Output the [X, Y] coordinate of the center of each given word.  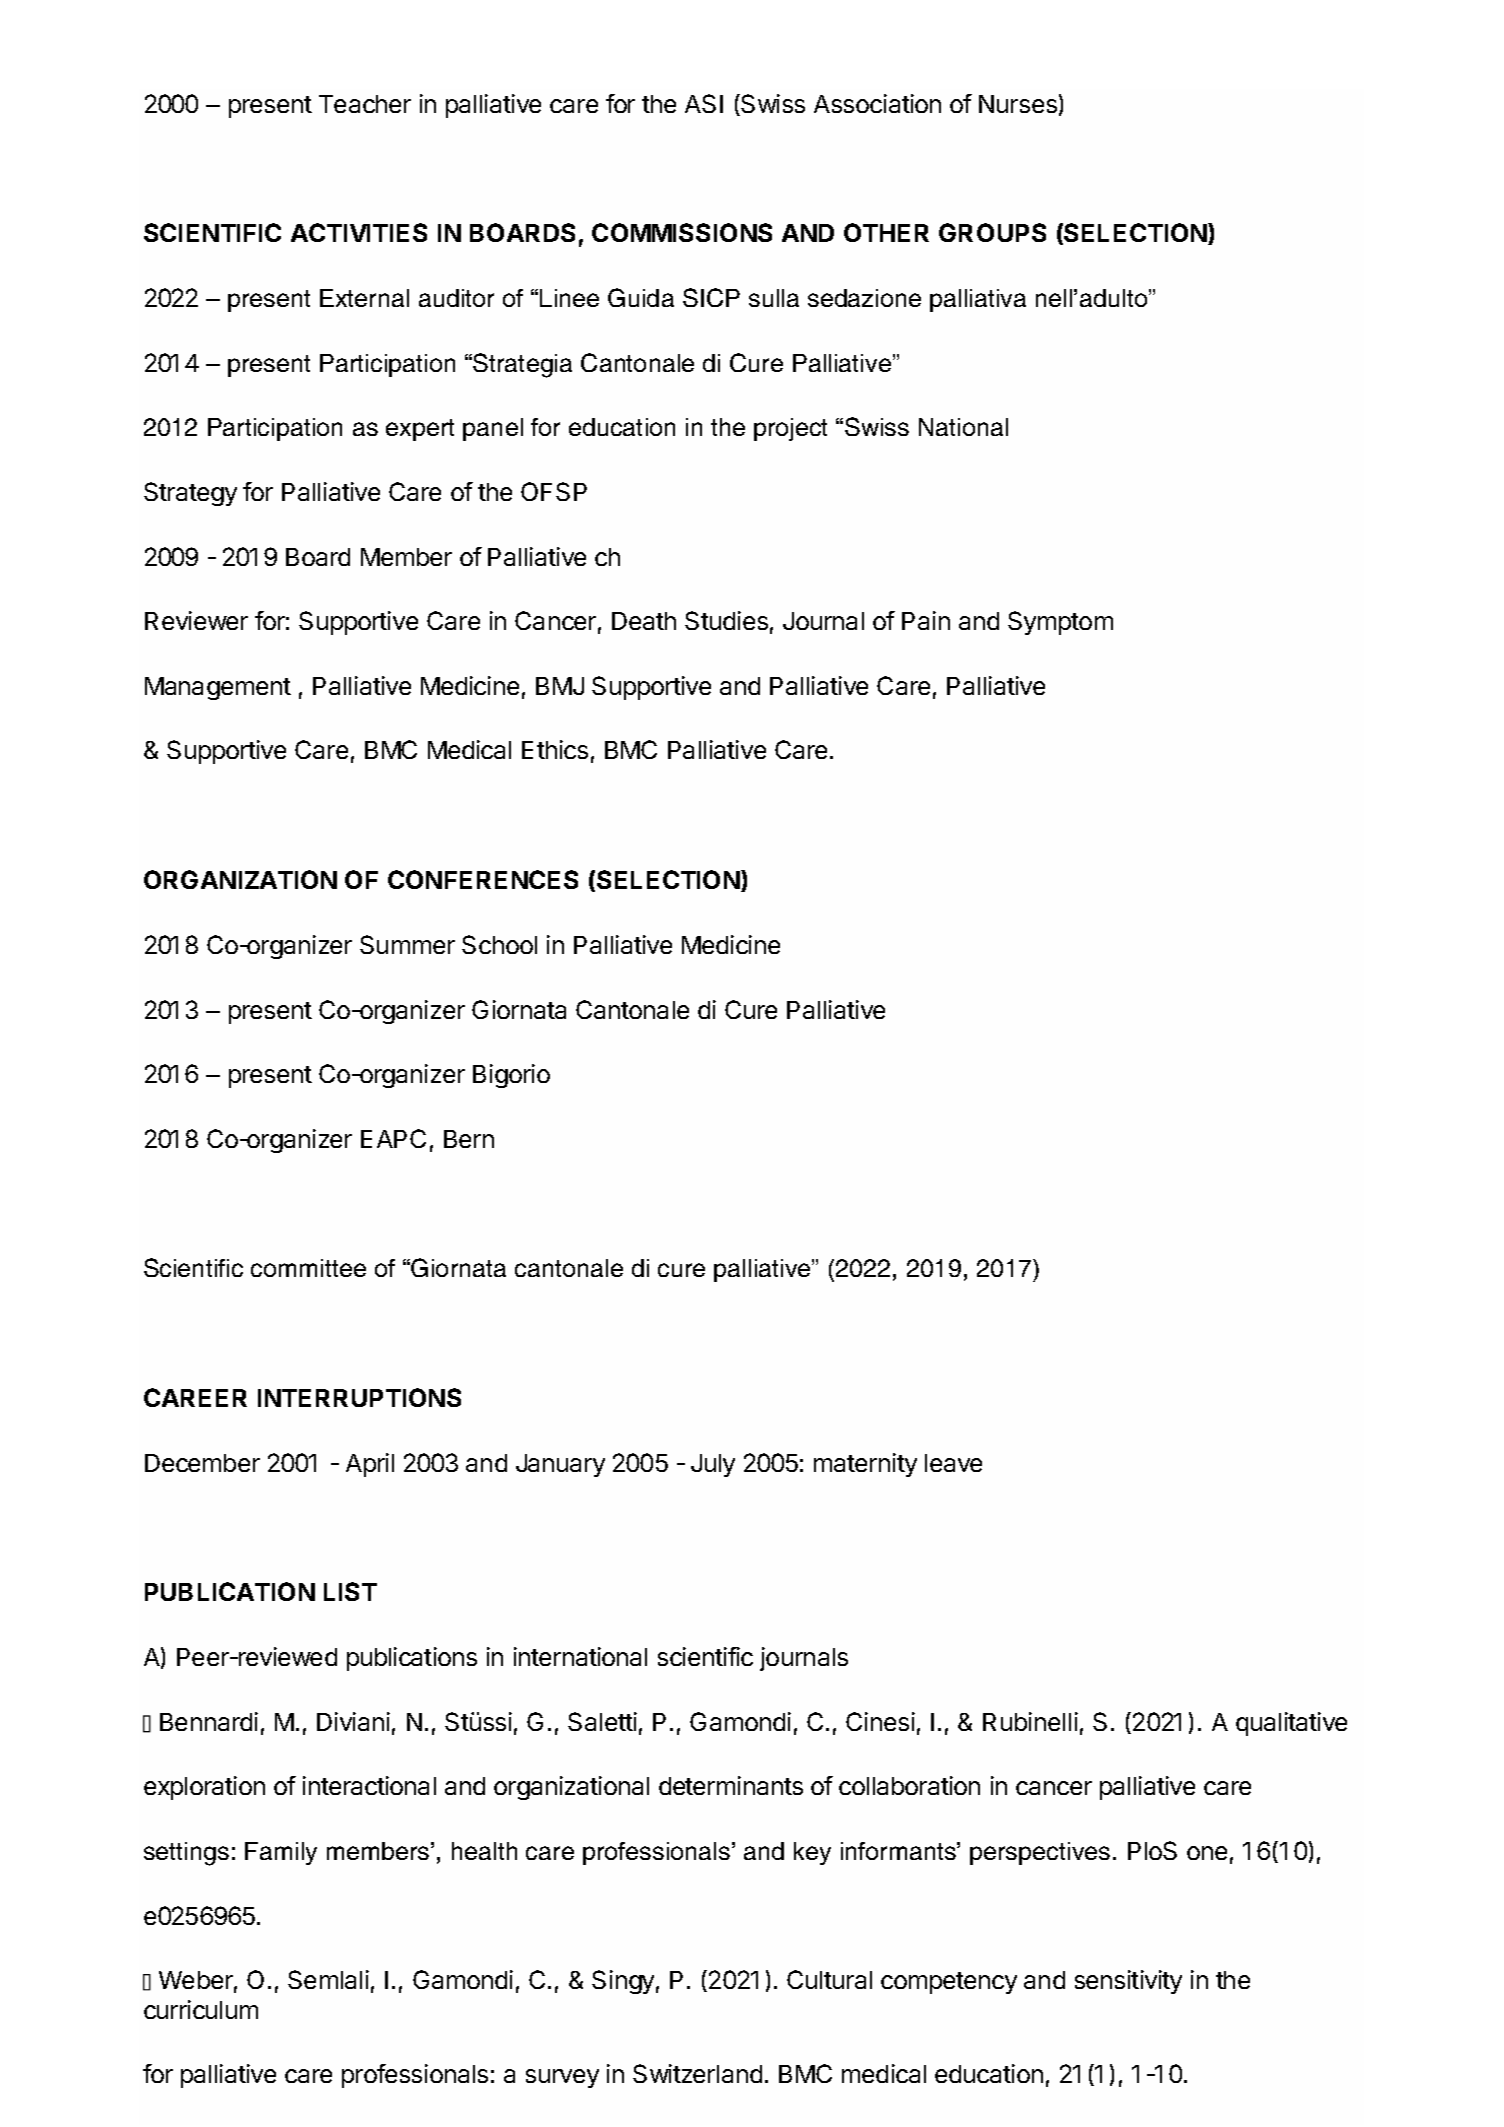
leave [953, 1463]
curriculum [201, 2009]
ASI [704, 103]
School [499, 944]
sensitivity [1128, 1982]
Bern [469, 1139]
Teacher [365, 104]
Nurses [1018, 104]
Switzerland [697, 2073]
